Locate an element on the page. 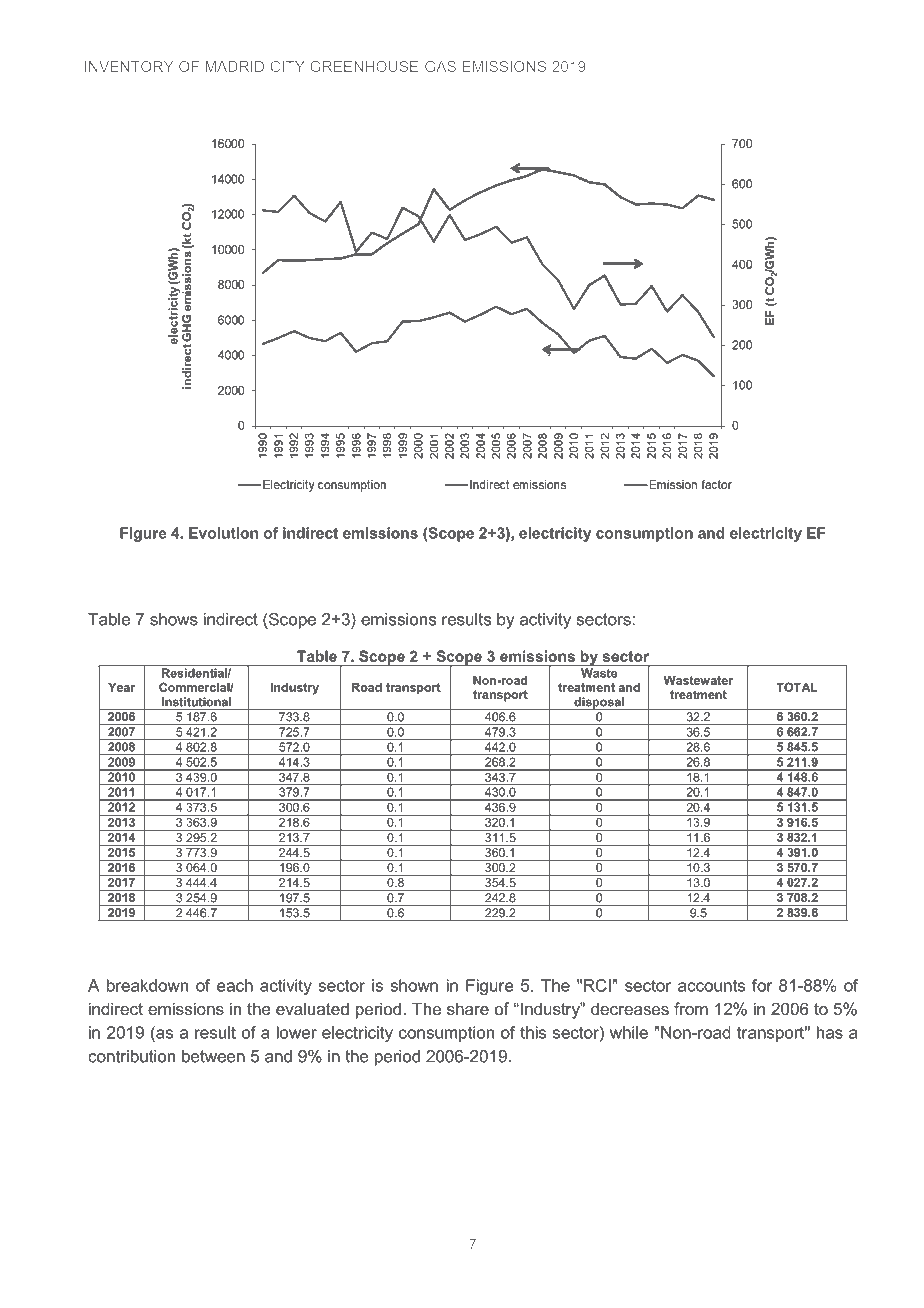 The width and height of the page is (924, 1308). MADRID is located at coordinates (234, 66).
